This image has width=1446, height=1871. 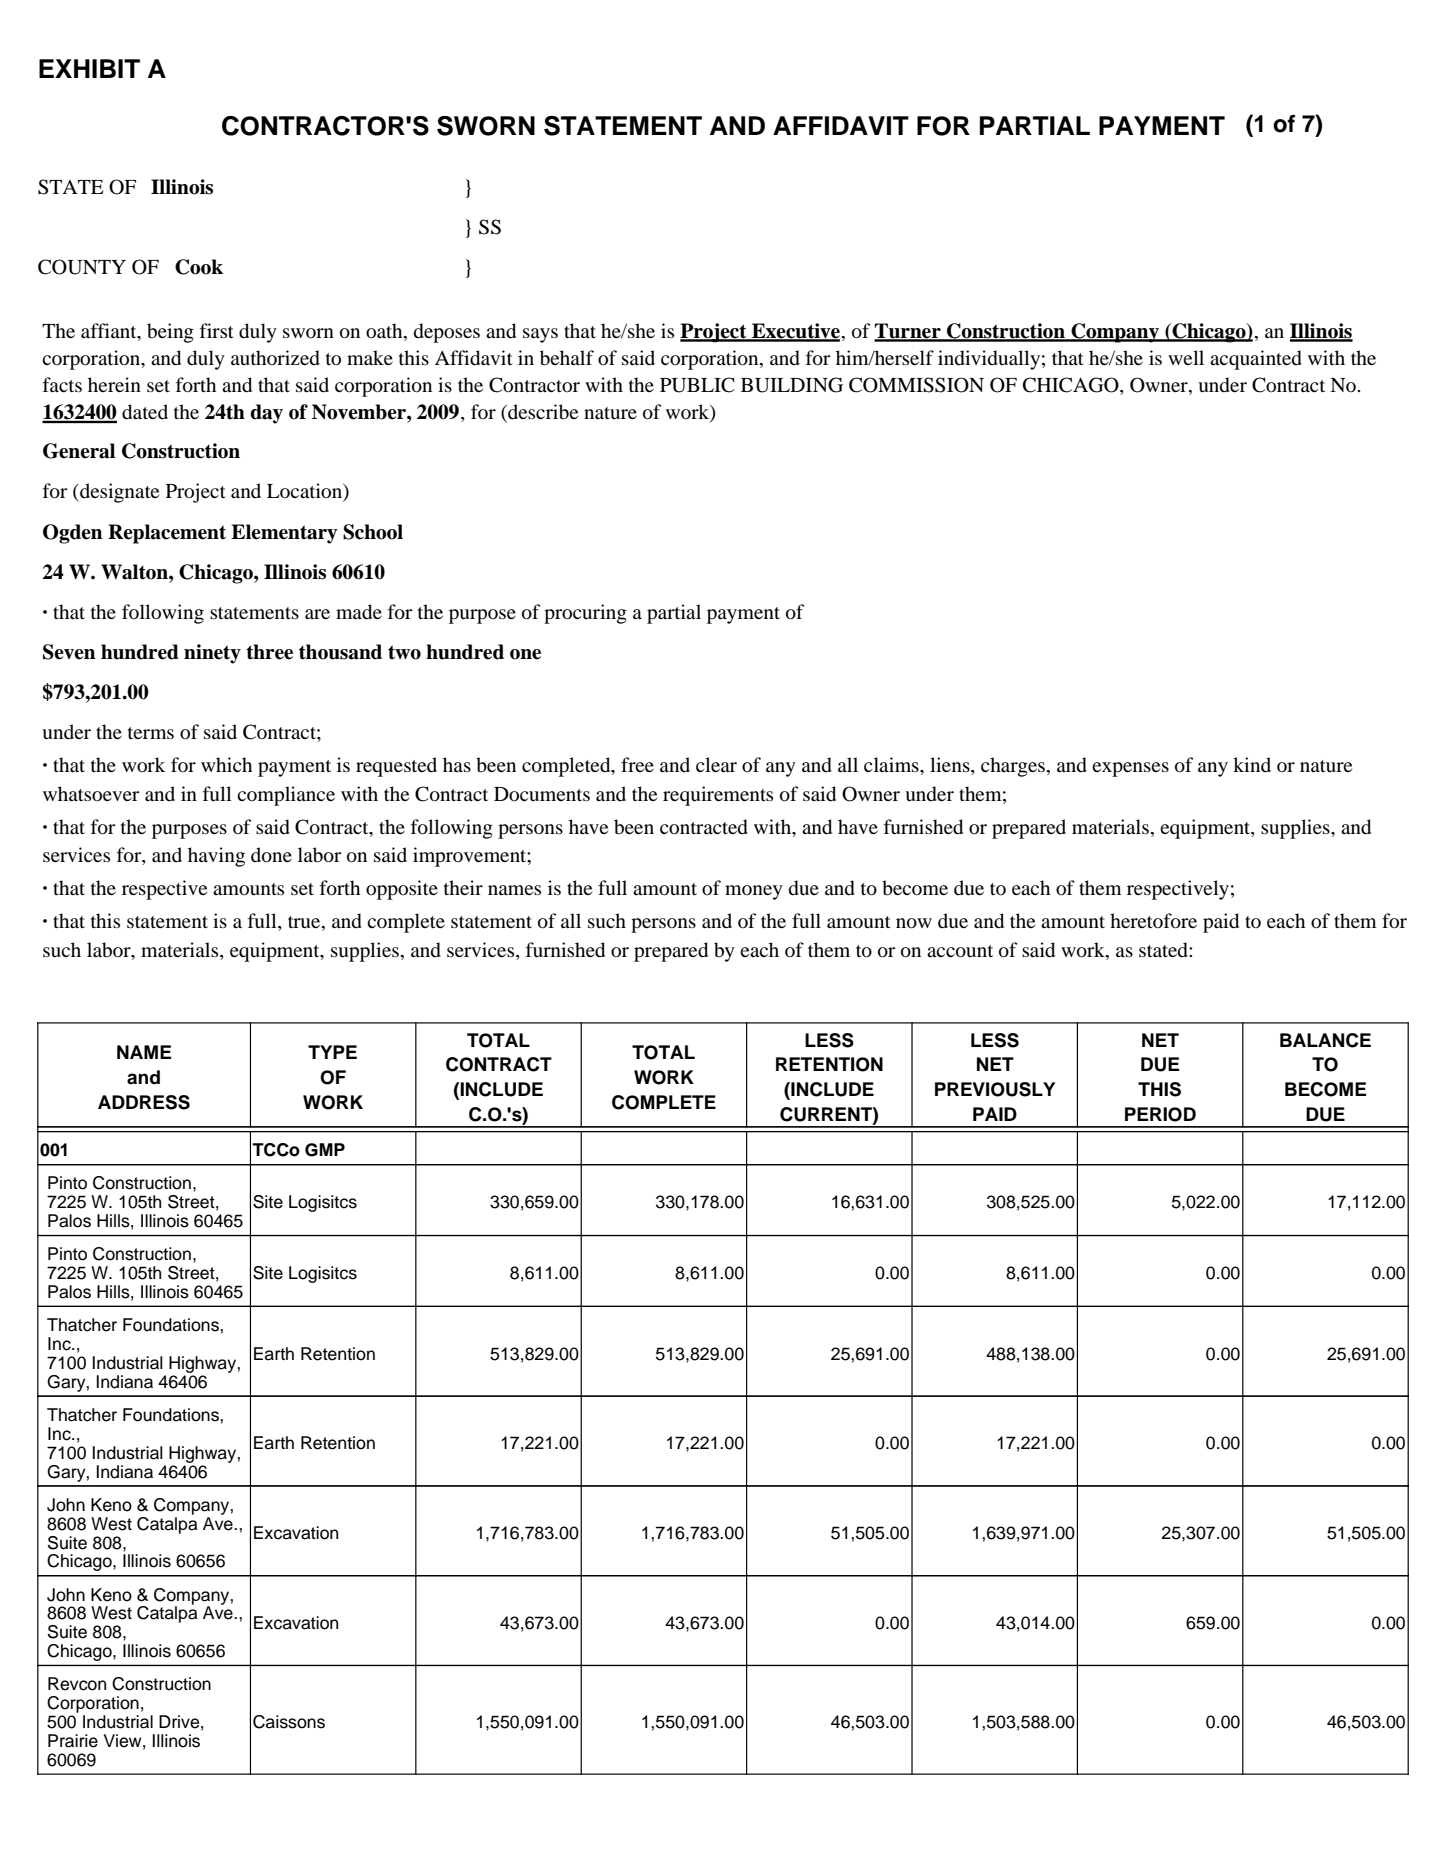 What do you see at coordinates (89, 68) in the image?
I see `EXHIBIT` at bounding box center [89, 68].
